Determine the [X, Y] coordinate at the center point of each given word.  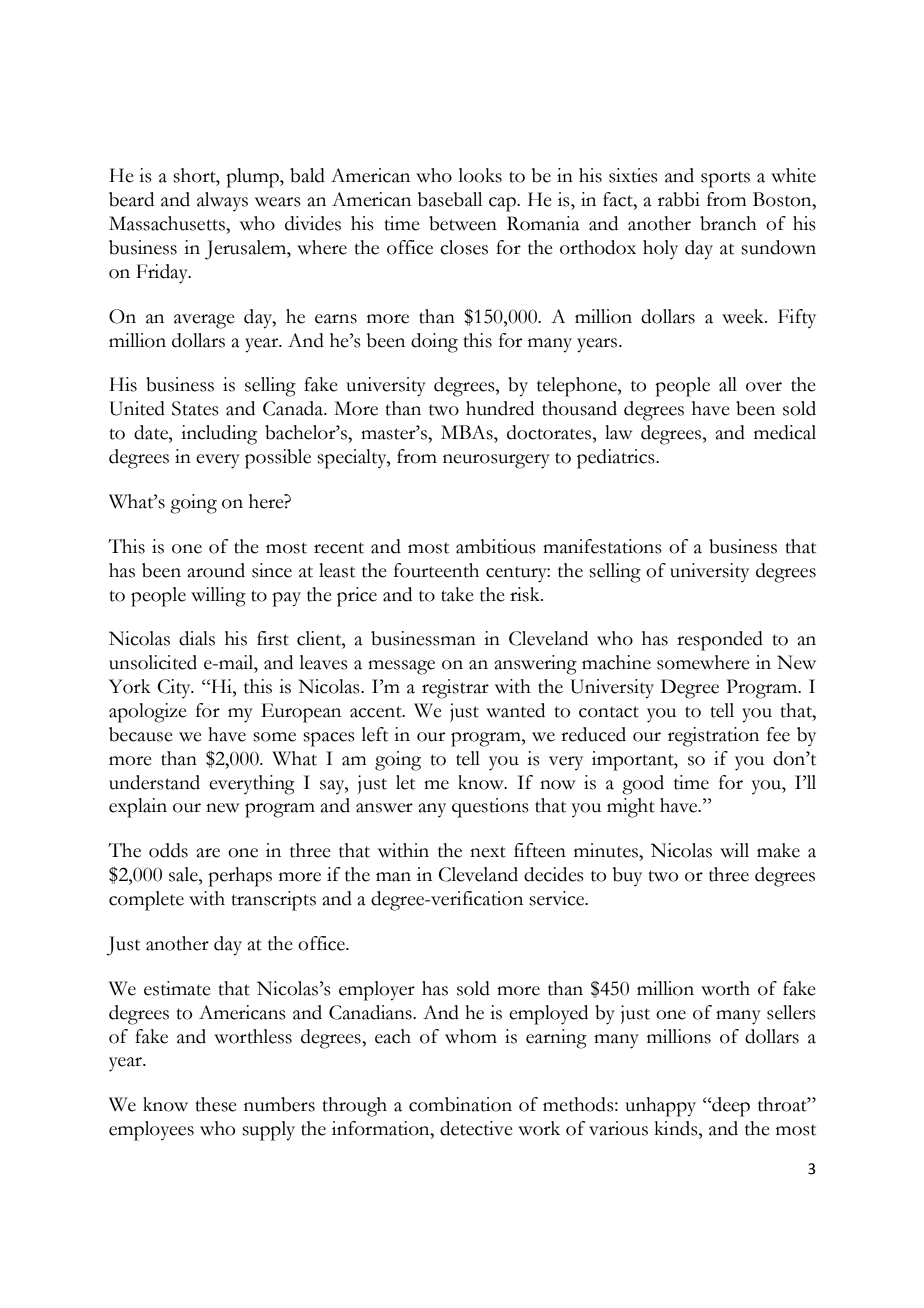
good [643, 785]
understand [154, 782]
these [216, 1104]
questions [490, 808]
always [222, 202]
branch [728, 223]
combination [460, 1104]
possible [278, 459]
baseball [450, 199]
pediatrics [617, 459]
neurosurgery [496, 461]
